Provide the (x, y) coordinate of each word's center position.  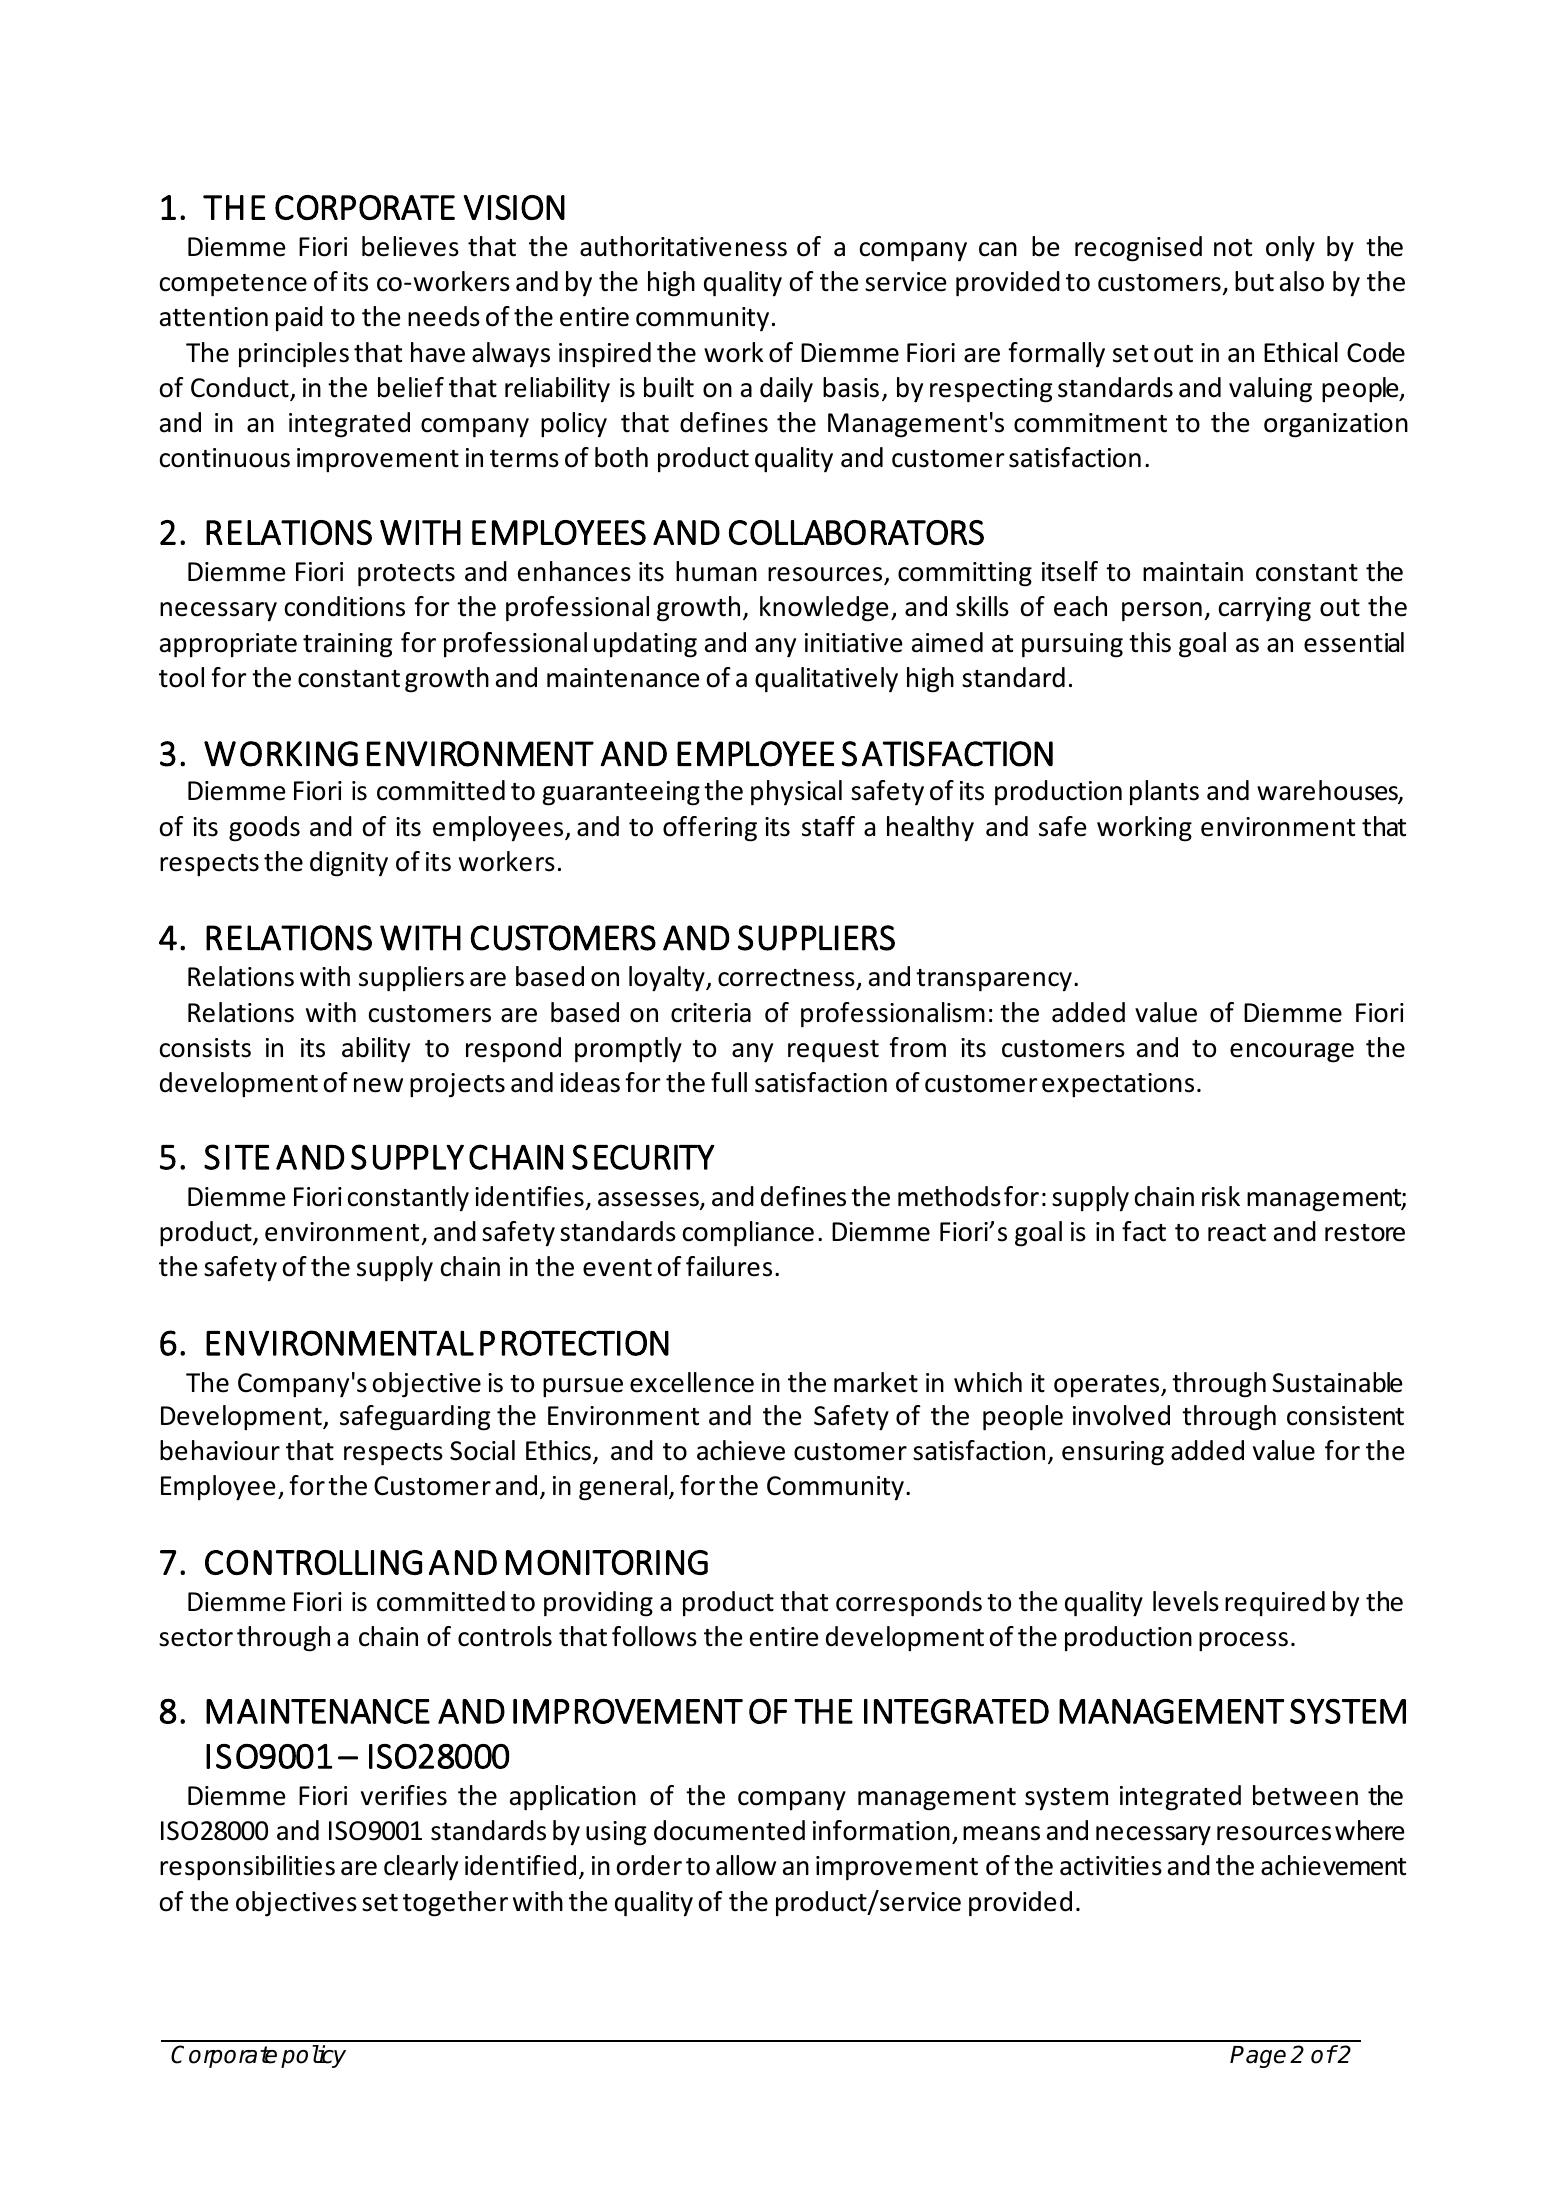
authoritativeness (683, 246)
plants (1164, 792)
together (455, 1904)
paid (299, 318)
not (1233, 248)
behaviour (220, 1450)
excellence (692, 1382)
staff (828, 826)
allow (746, 1865)
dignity (349, 864)
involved (1121, 1415)
